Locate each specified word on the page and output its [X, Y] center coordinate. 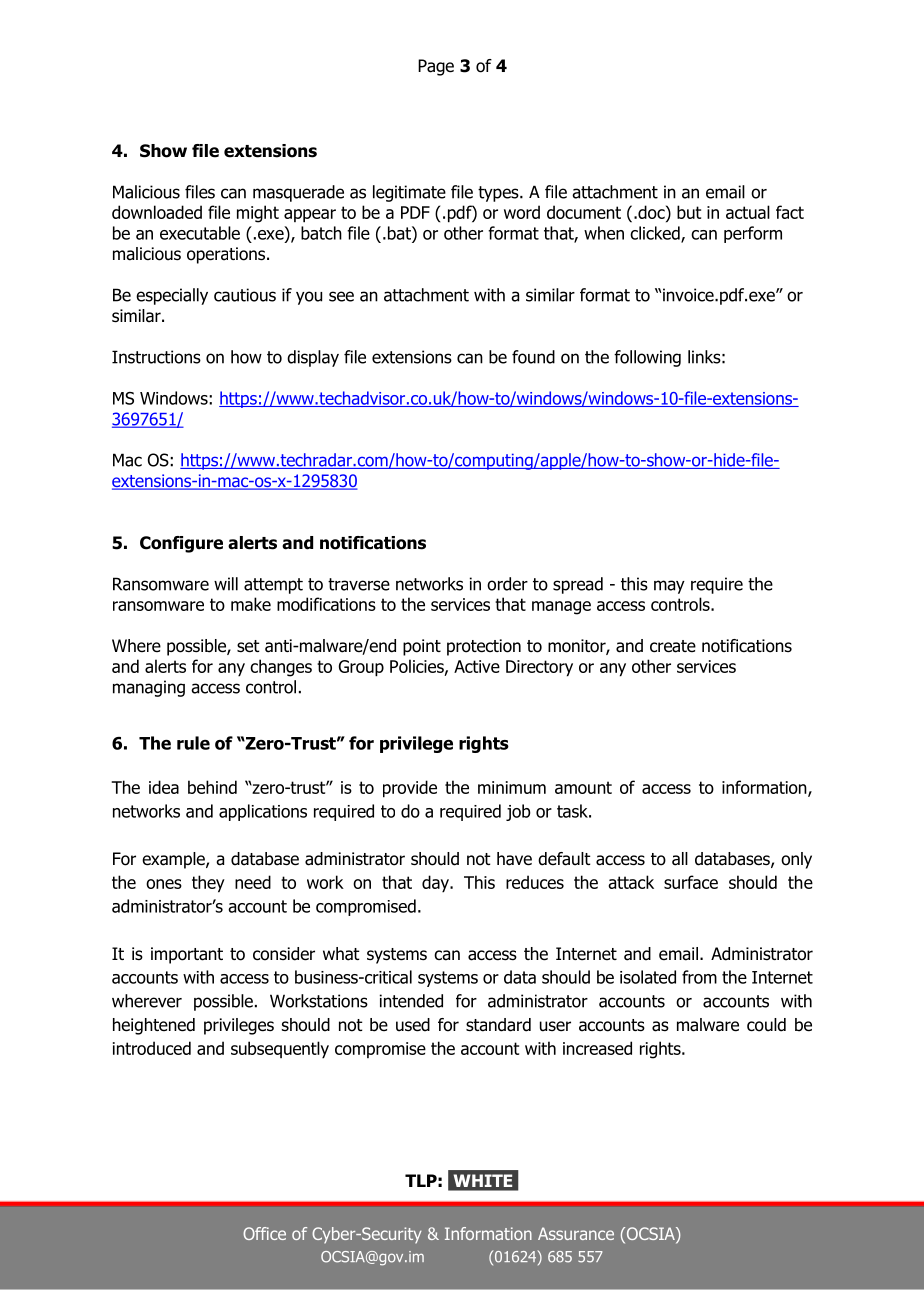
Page [436, 67]
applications [263, 812]
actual [748, 212]
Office [264, 1233]
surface [691, 882]
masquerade [298, 193]
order [507, 584]
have [514, 859]
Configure [181, 544]
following [647, 358]
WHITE [483, 1180]
